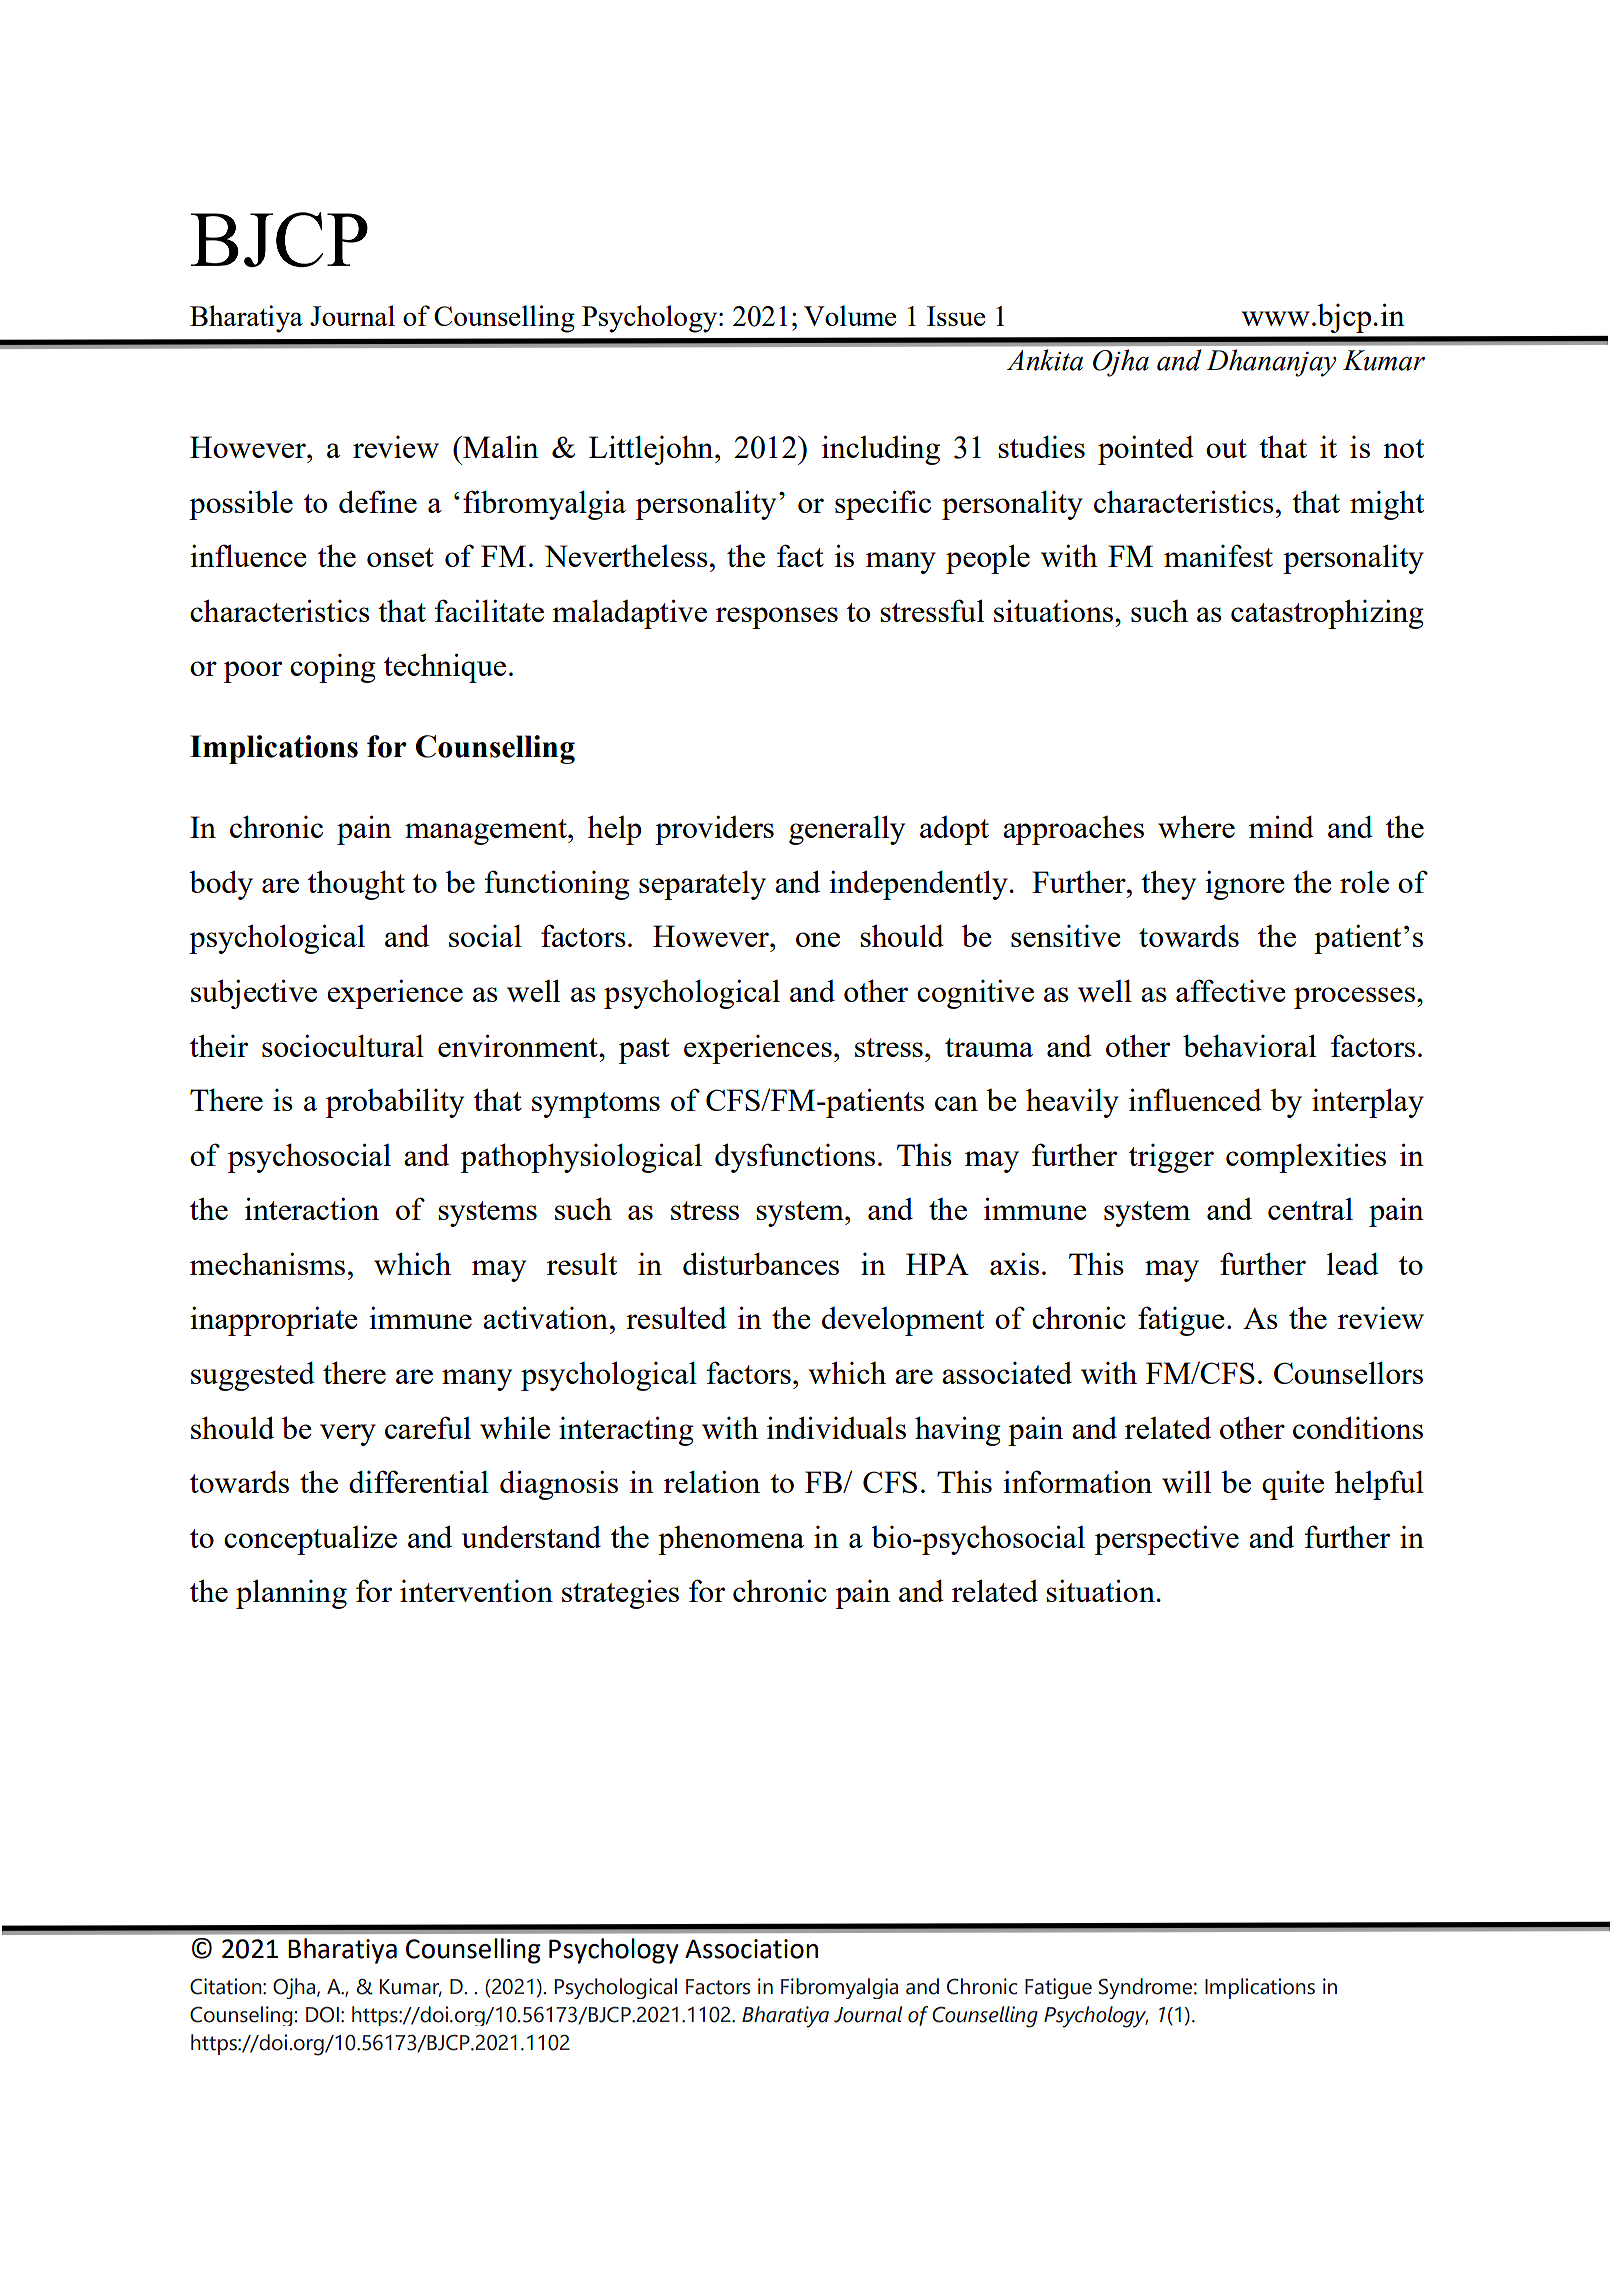 The image size is (1613, 2281). Describe the element at coordinates (1281, 826) in the screenshot. I see `mind` at that location.
